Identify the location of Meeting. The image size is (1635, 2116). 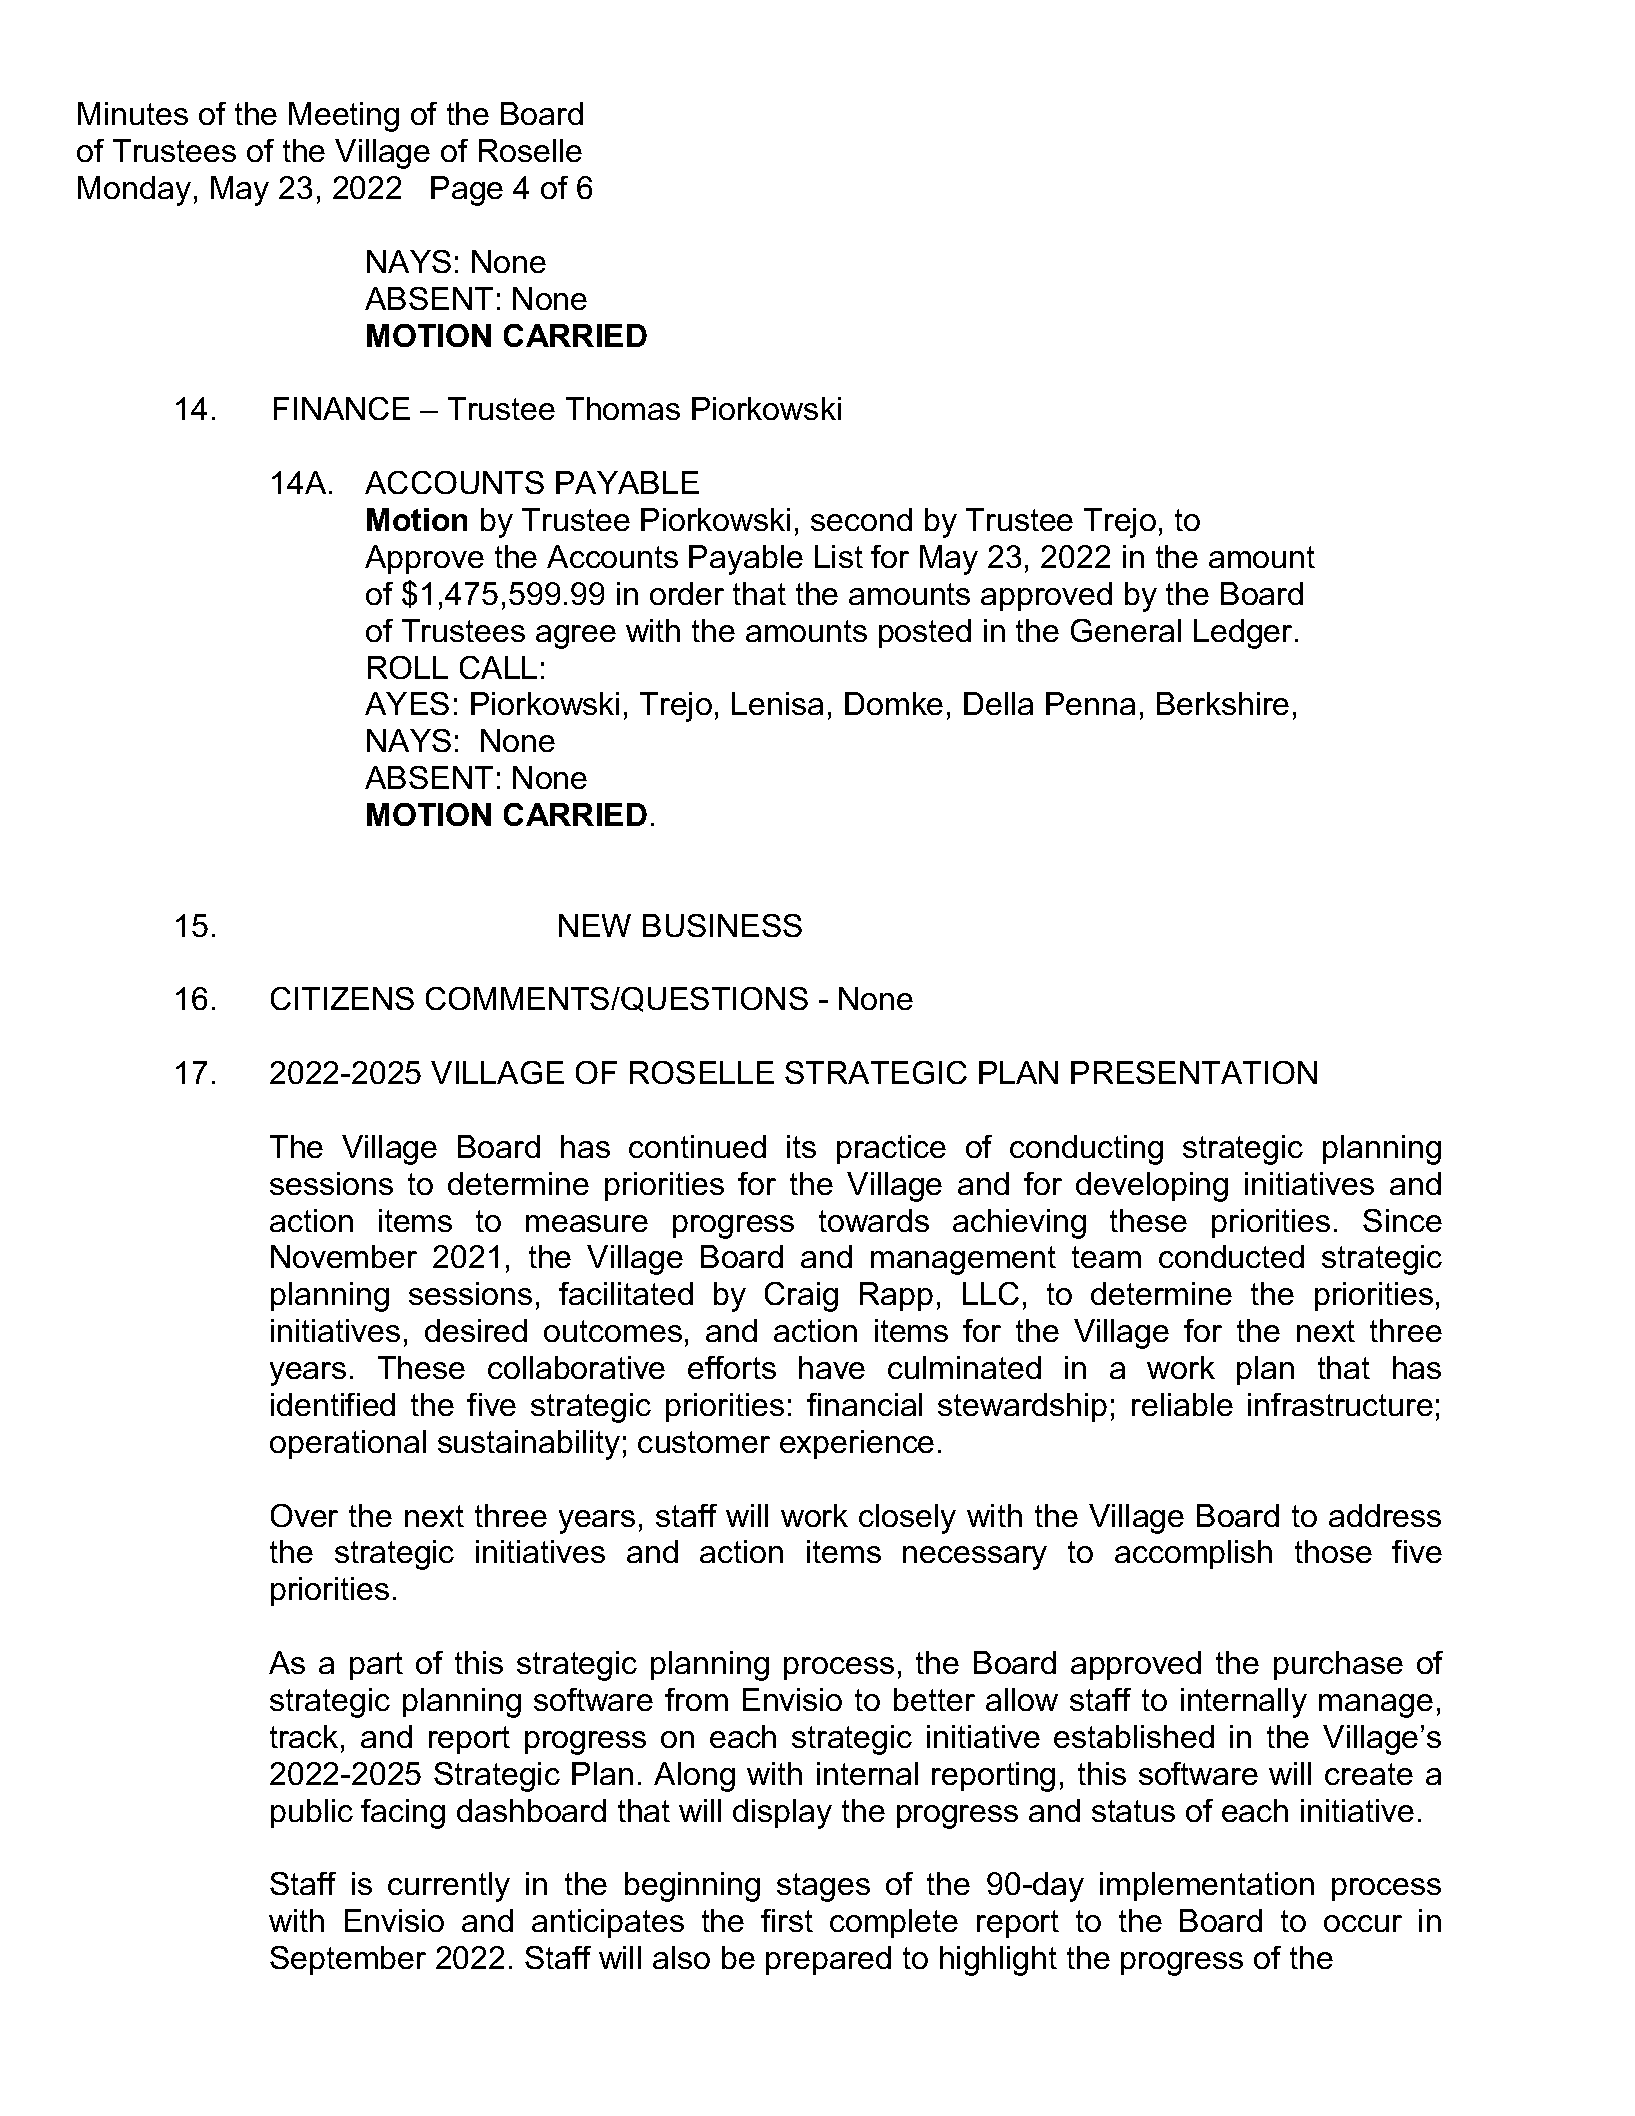
(344, 117).
